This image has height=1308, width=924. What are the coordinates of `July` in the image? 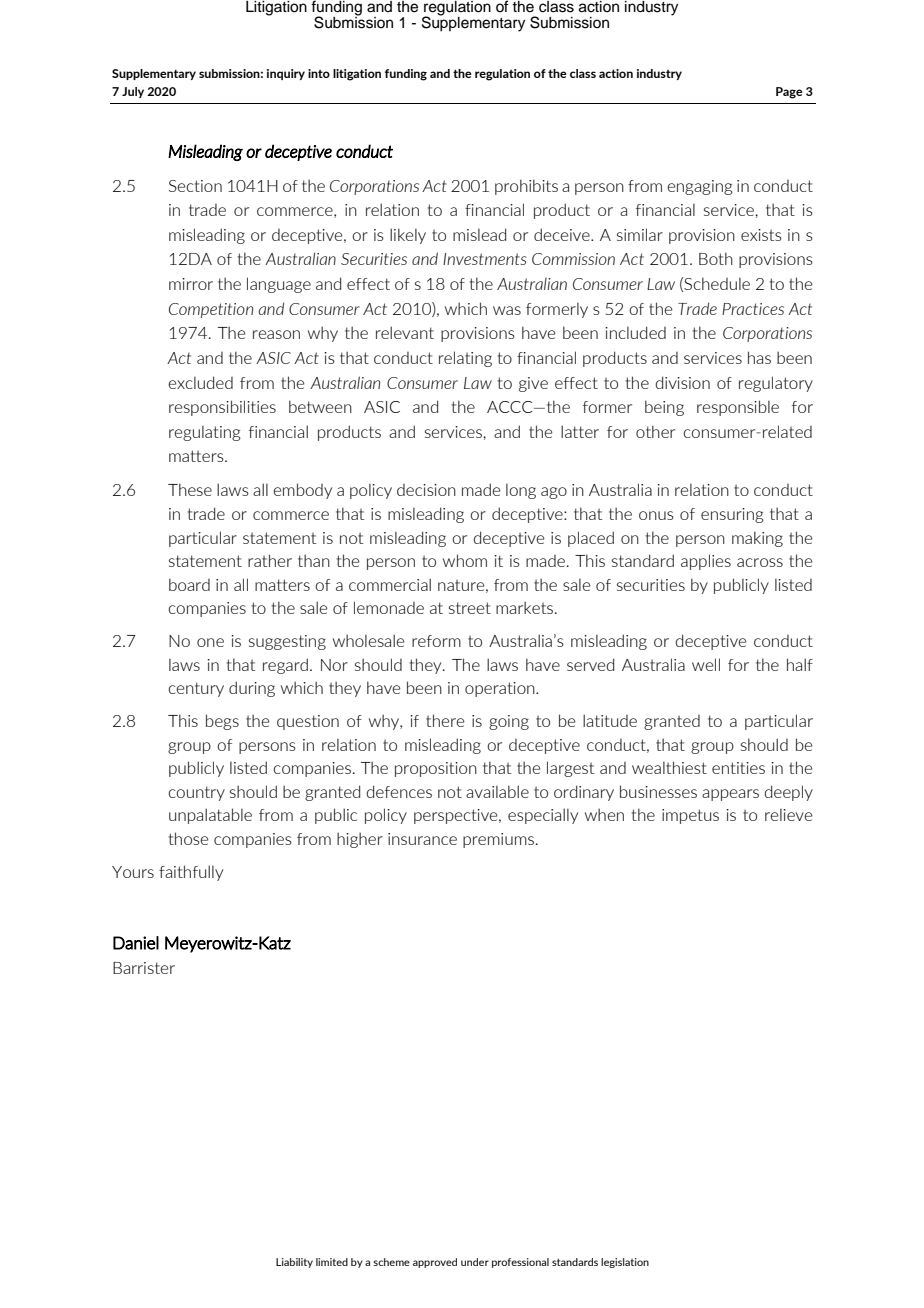 It's located at (133, 92).
